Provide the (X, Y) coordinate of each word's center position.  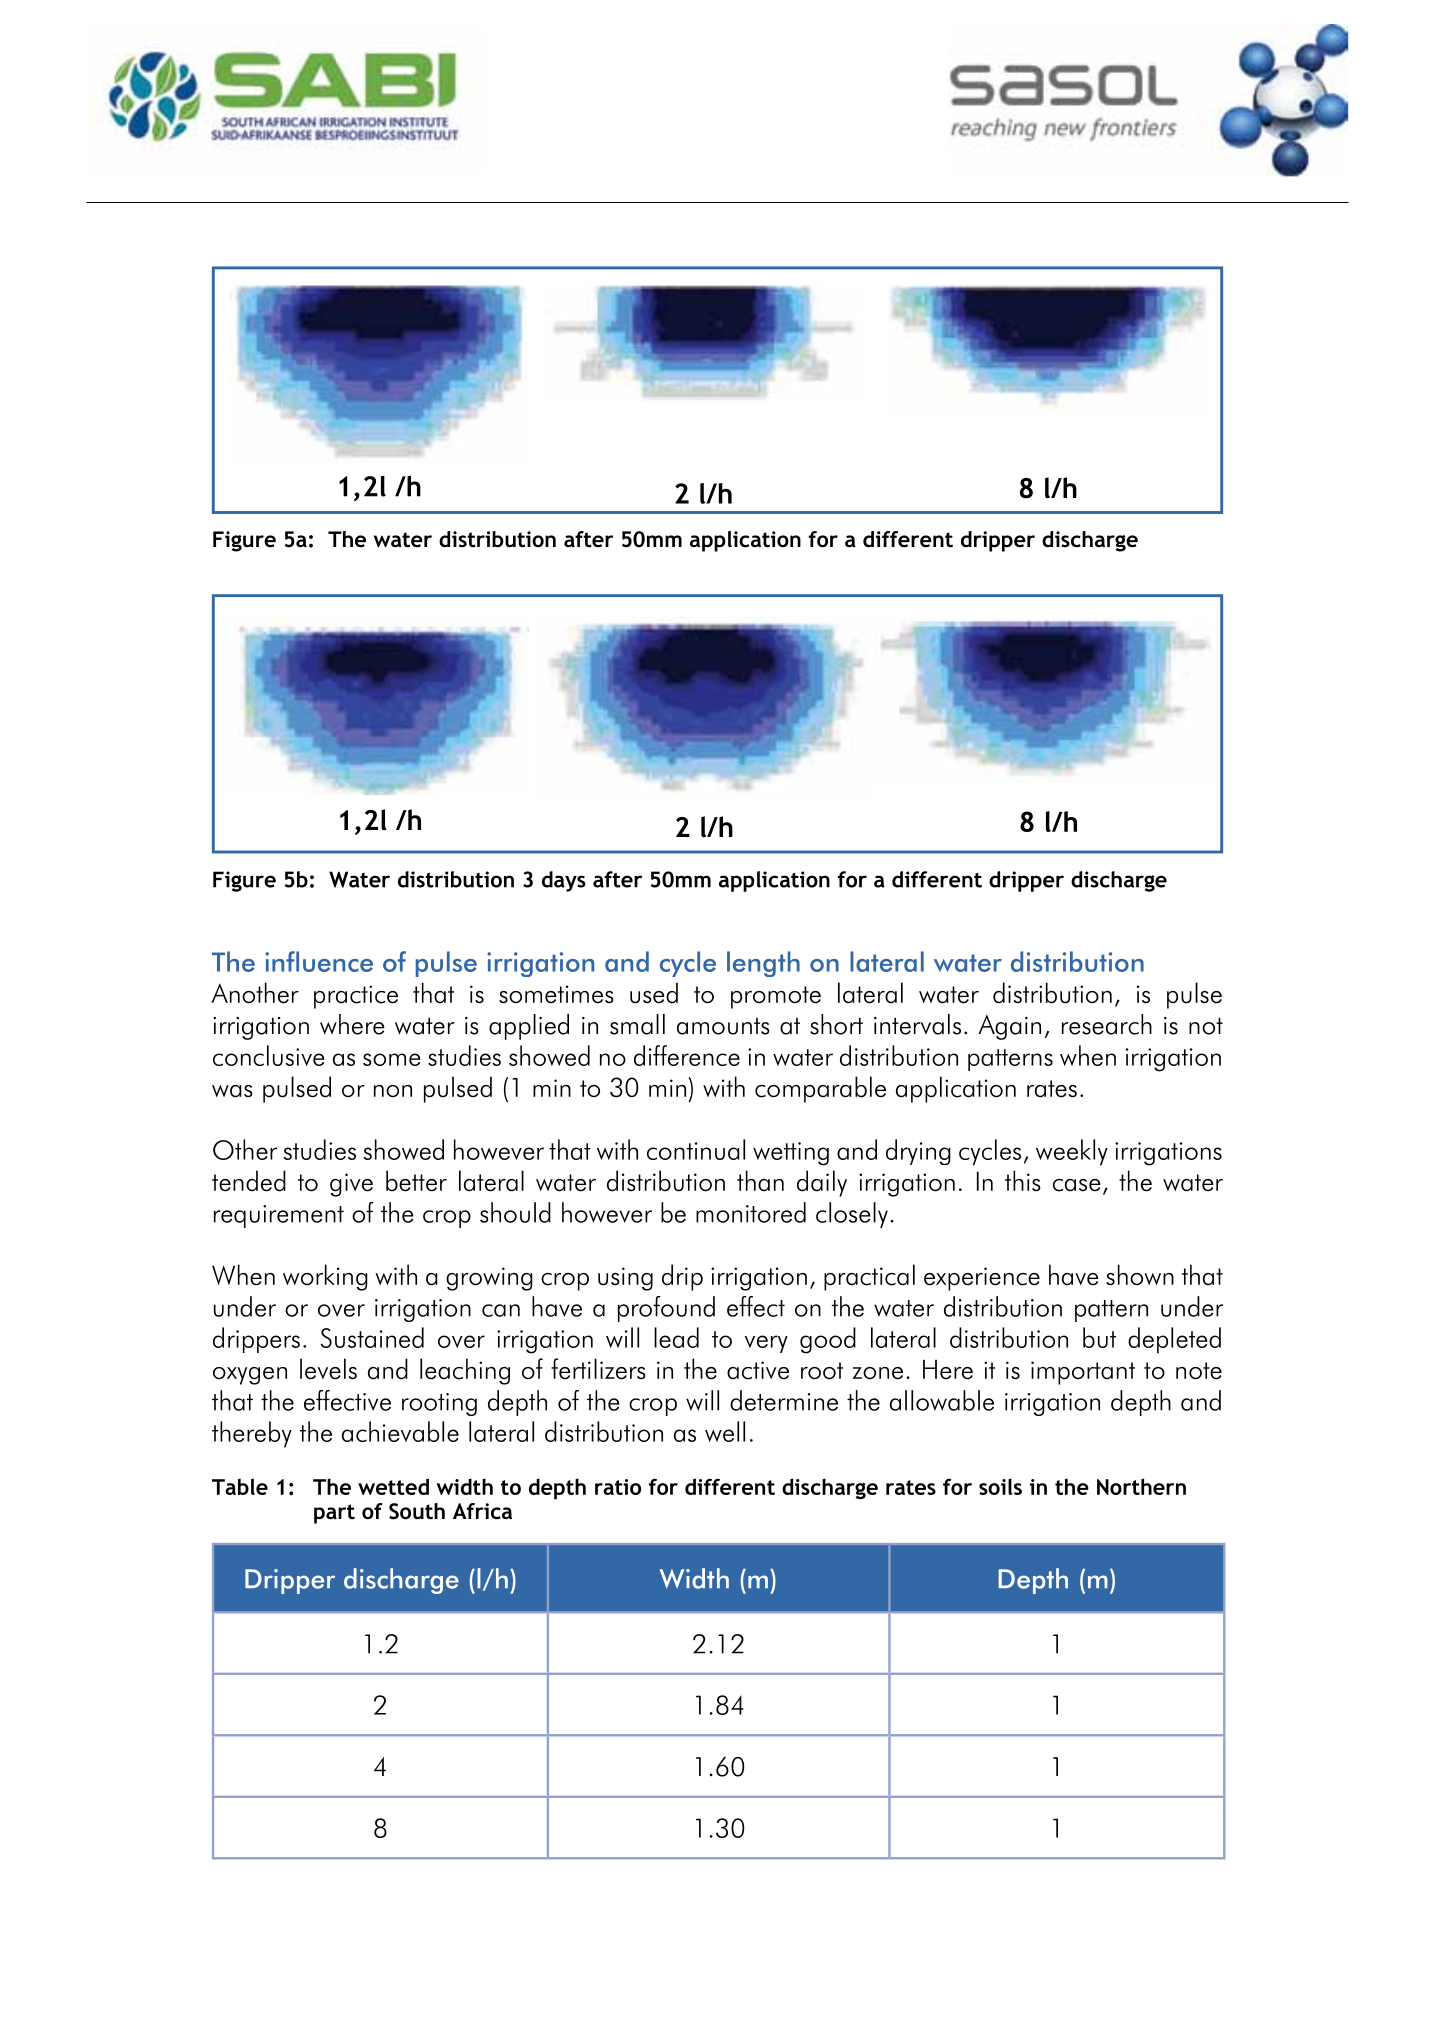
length (763, 964)
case (1077, 1185)
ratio (618, 1487)
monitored (751, 1212)
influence (319, 961)
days (564, 881)
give (351, 1185)
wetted (393, 1486)
